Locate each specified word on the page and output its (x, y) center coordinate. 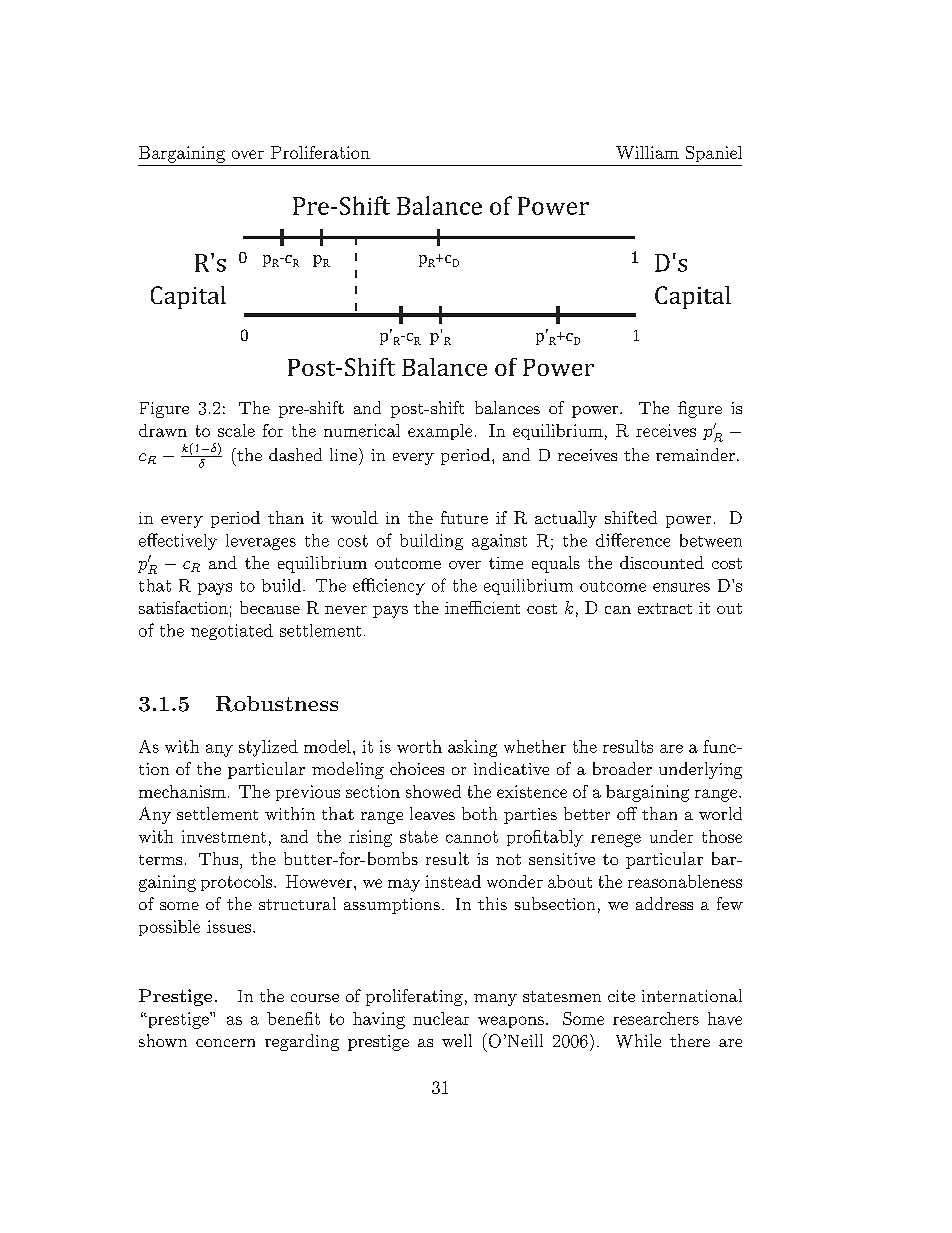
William (647, 152)
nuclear (441, 1018)
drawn (163, 430)
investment (224, 836)
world (720, 813)
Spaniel (714, 154)
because (270, 607)
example (440, 432)
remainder (695, 454)
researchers (656, 1018)
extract (665, 608)
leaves (432, 813)
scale (236, 430)
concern (225, 1043)
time (506, 563)
